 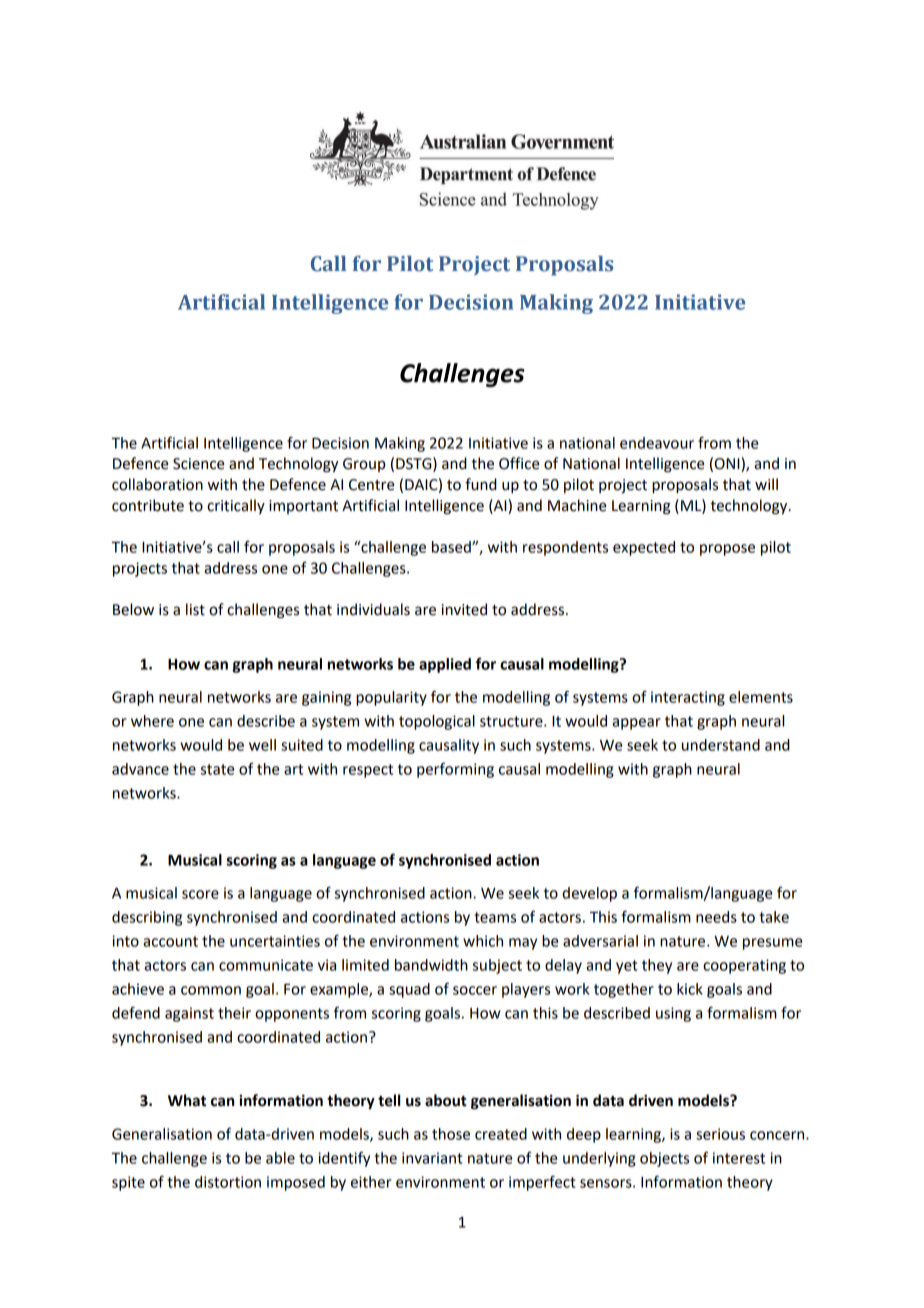 What do you see at coordinates (455, 770) in the screenshot?
I see `performing` at bounding box center [455, 770].
